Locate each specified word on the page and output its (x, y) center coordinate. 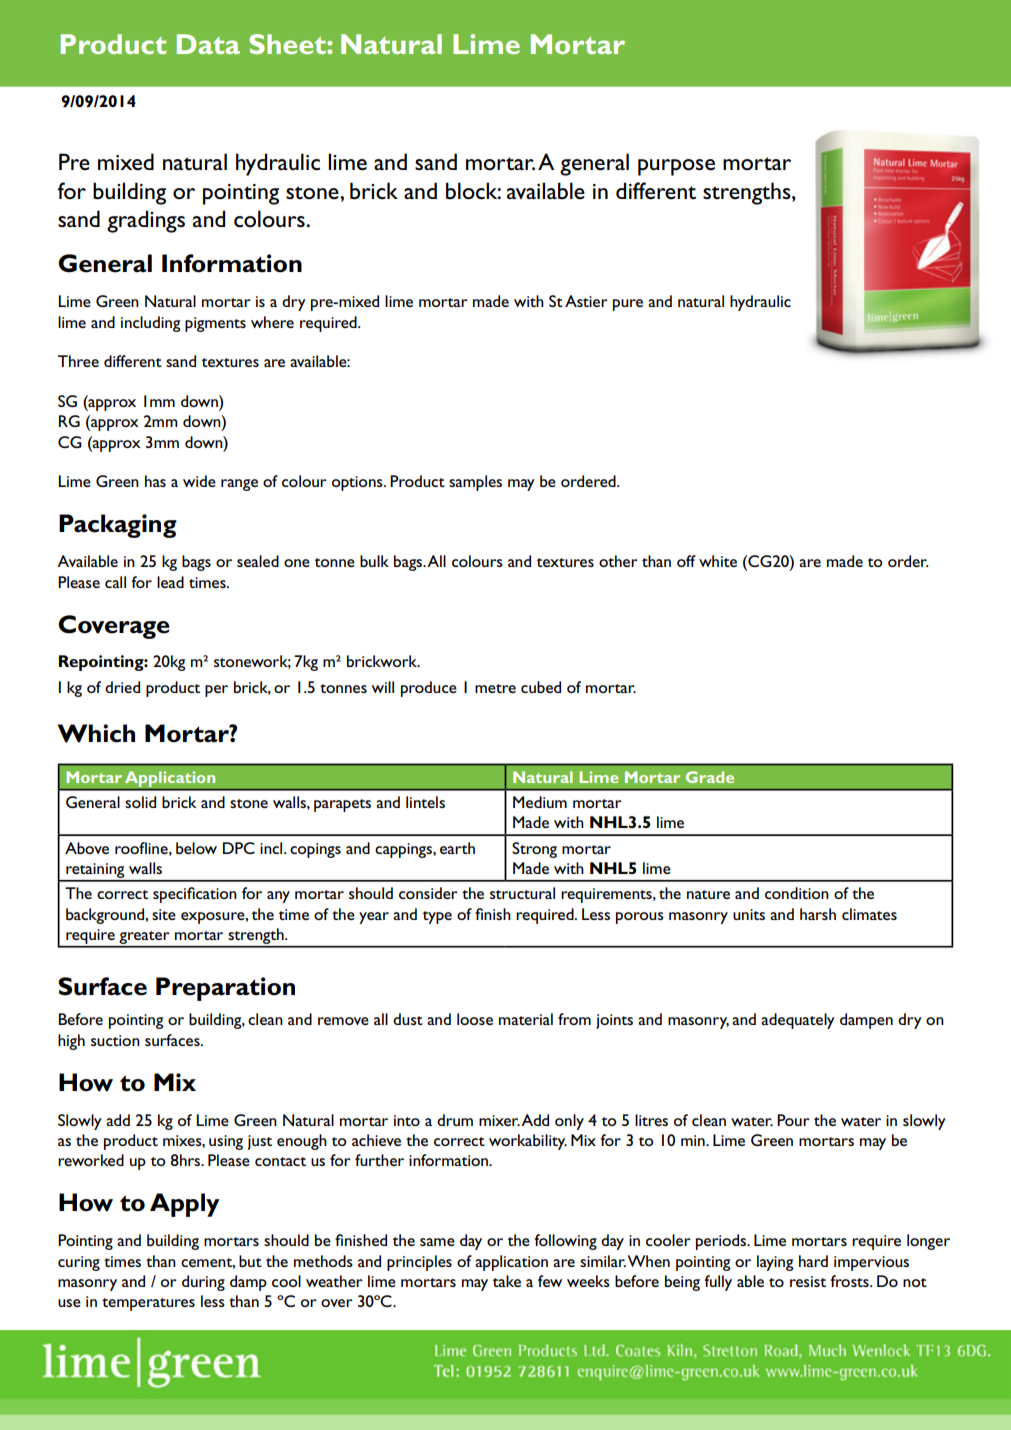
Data (208, 44)
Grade (710, 777)
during (203, 1283)
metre (495, 688)
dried (122, 687)
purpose (676, 167)
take (507, 1281)
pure (628, 305)
